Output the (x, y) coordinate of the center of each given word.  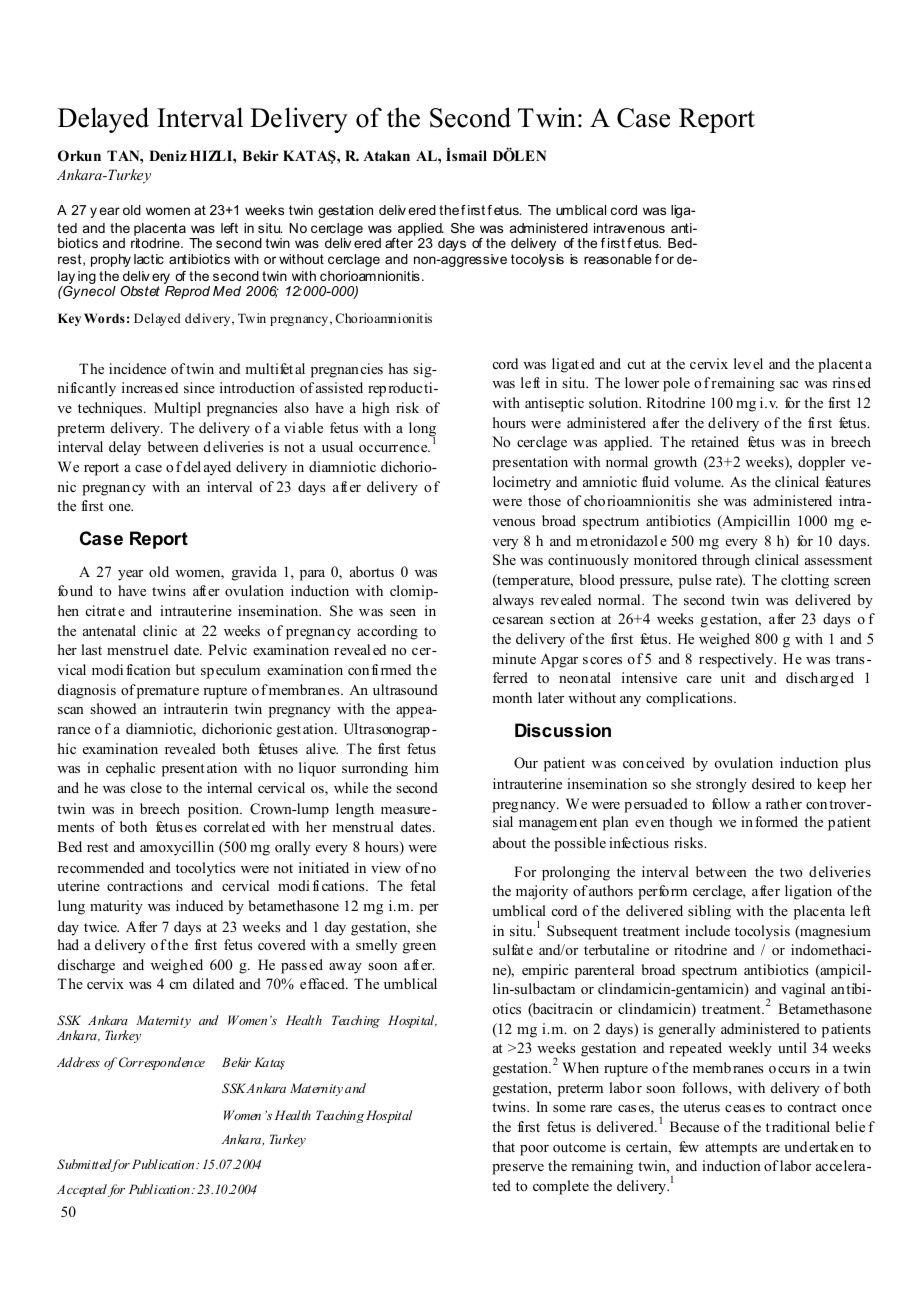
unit (733, 677)
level (748, 363)
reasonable (618, 259)
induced (199, 905)
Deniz (168, 155)
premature (168, 692)
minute (514, 658)
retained (715, 441)
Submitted (85, 1165)
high (376, 409)
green (419, 948)
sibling (709, 912)
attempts (731, 1149)
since (199, 387)
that (503, 1146)
